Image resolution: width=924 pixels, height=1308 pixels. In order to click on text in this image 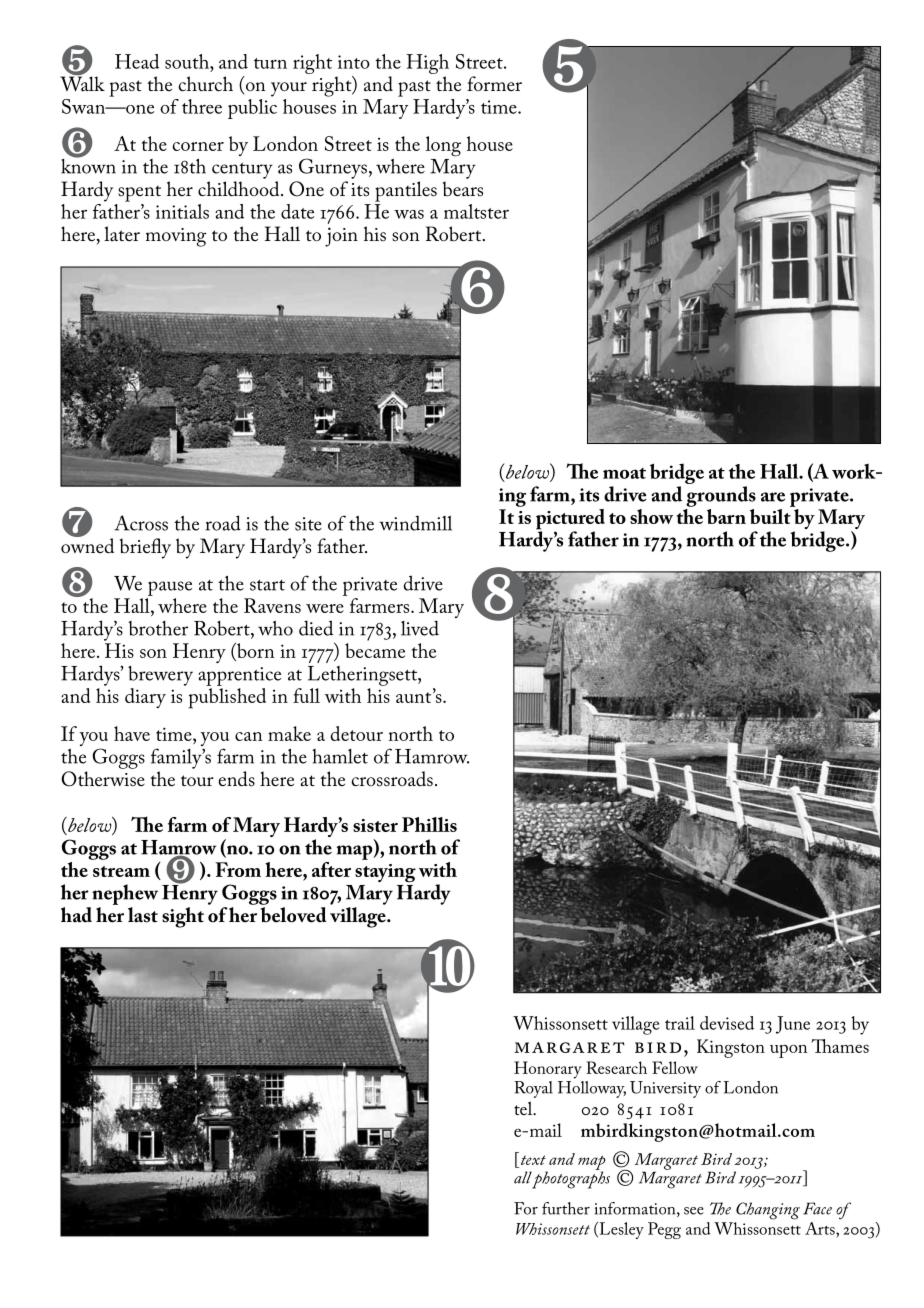, I will do `click(533, 1160)`.
